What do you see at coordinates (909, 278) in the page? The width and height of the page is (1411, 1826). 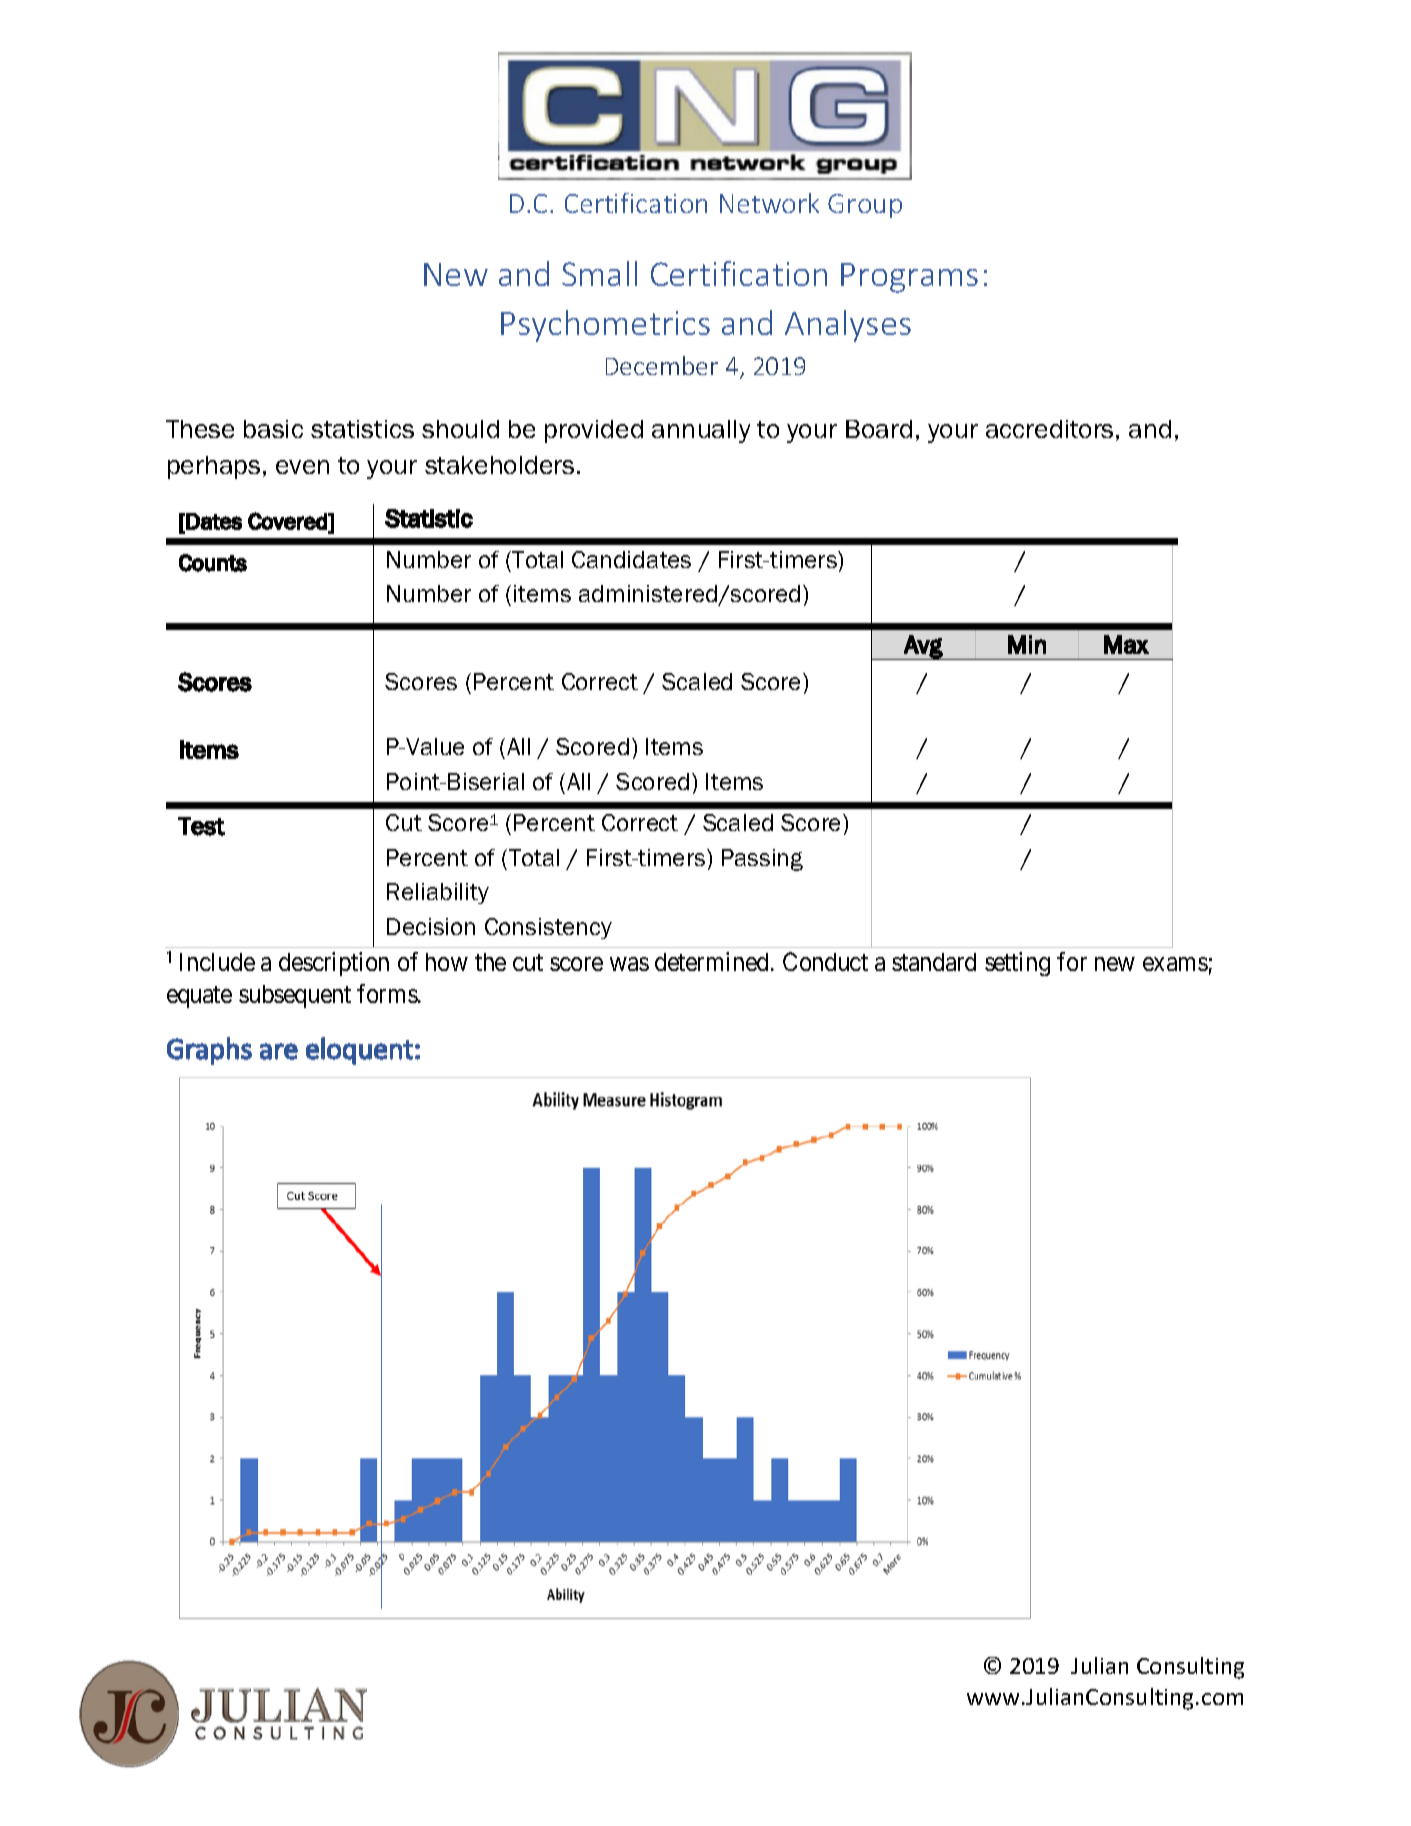 I see `Programs` at bounding box center [909, 278].
